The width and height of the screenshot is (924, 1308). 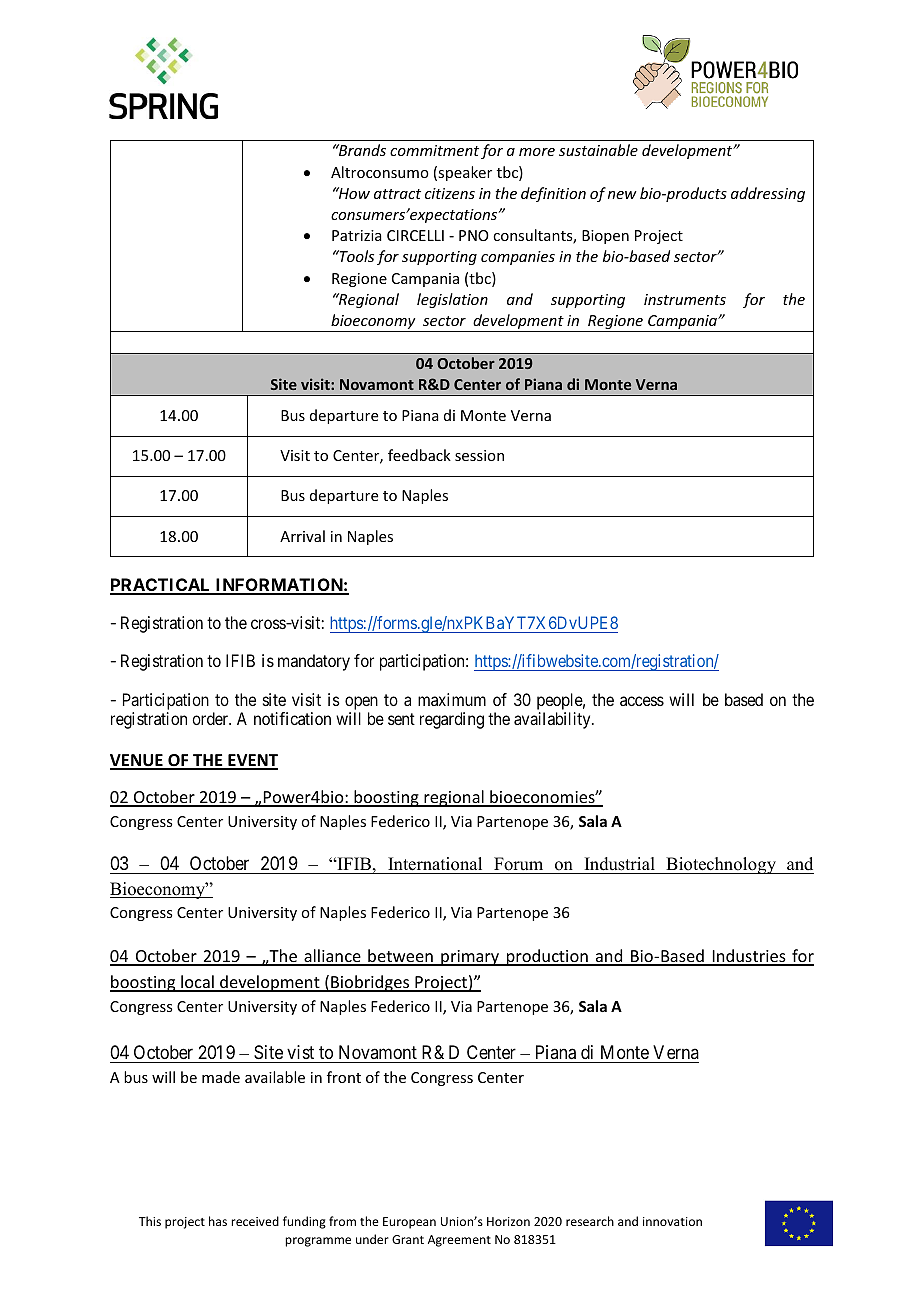 What do you see at coordinates (685, 299) in the screenshot?
I see `instruments` at bounding box center [685, 299].
